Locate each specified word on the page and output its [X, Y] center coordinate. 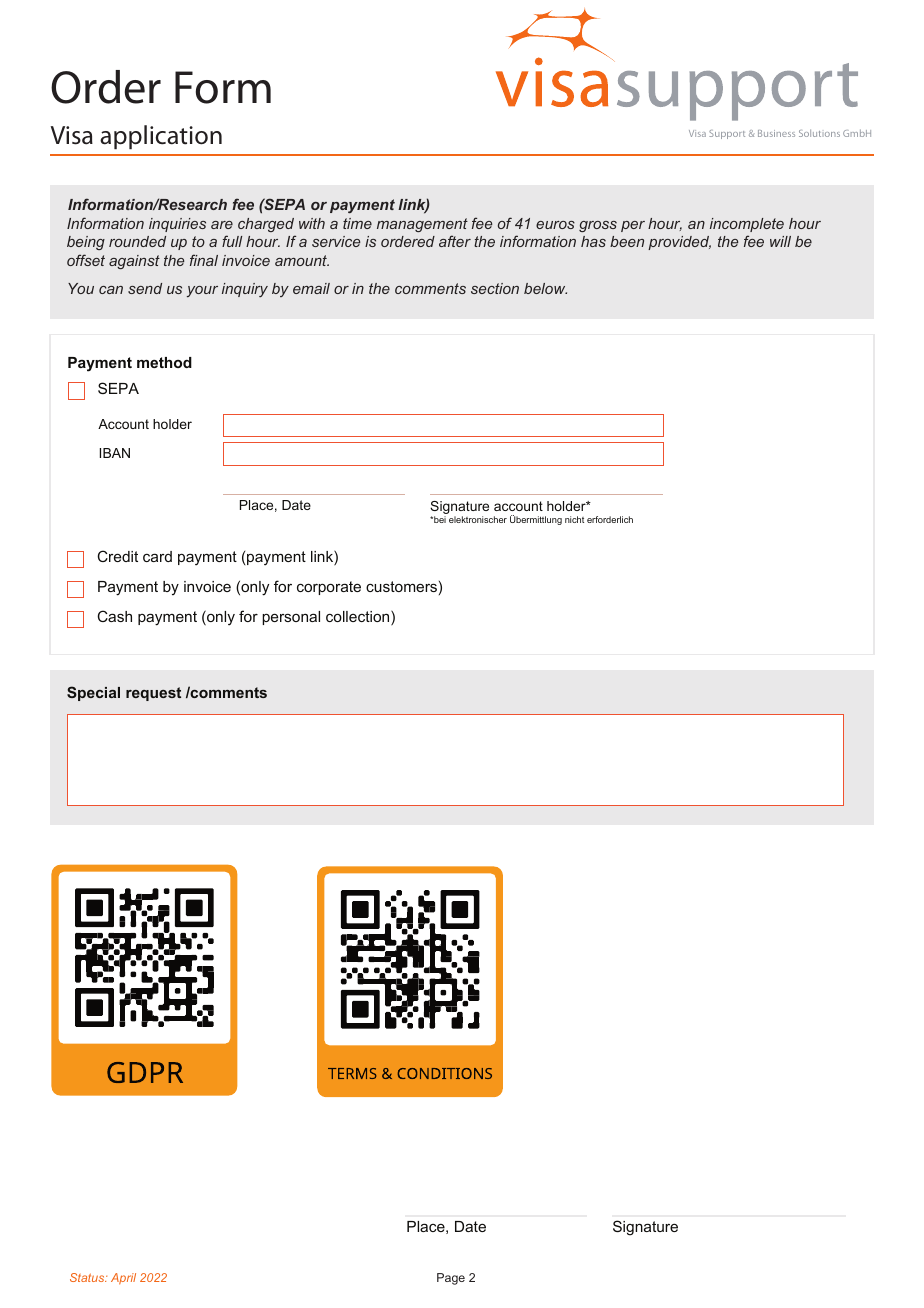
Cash [114, 616]
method [164, 362]
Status [88, 1277]
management [422, 225]
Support [727, 134]
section [495, 288]
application [161, 137]
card [157, 556]
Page [451, 1279]
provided [679, 243]
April [123, 1279]
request [153, 694]
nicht [574, 519]
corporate [329, 588]
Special [93, 693]
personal [291, 618]
